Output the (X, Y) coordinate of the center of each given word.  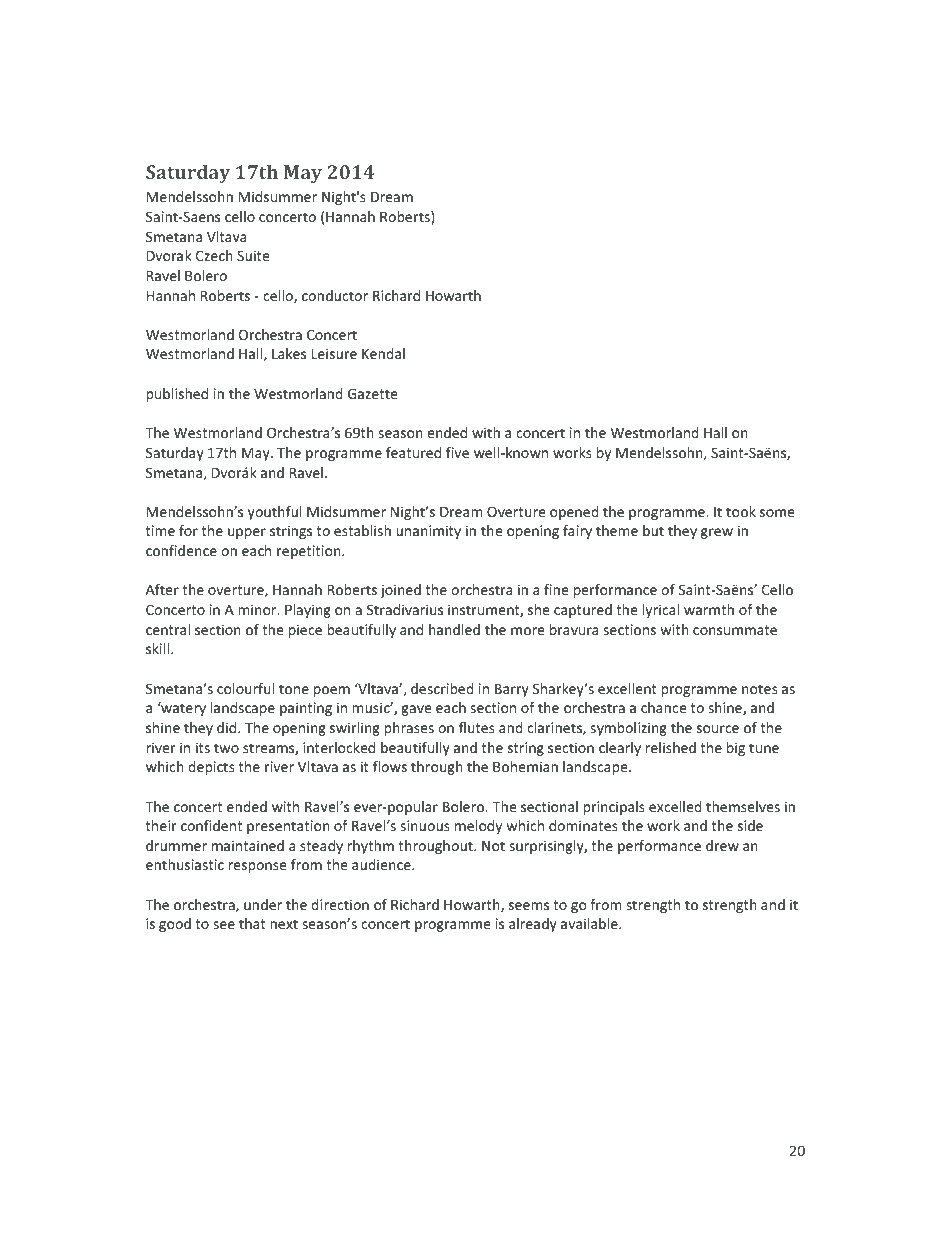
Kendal (383, 353)
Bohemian (525, 766)
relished (671, 747)
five (457, 452)
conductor (335, 295)
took (741, 511)
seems (529, 906)
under (263, 904)
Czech (214, 255)
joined (400, 591)
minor (258, 609)
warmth (709, 609)
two (226, 748)
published (177, 395)
